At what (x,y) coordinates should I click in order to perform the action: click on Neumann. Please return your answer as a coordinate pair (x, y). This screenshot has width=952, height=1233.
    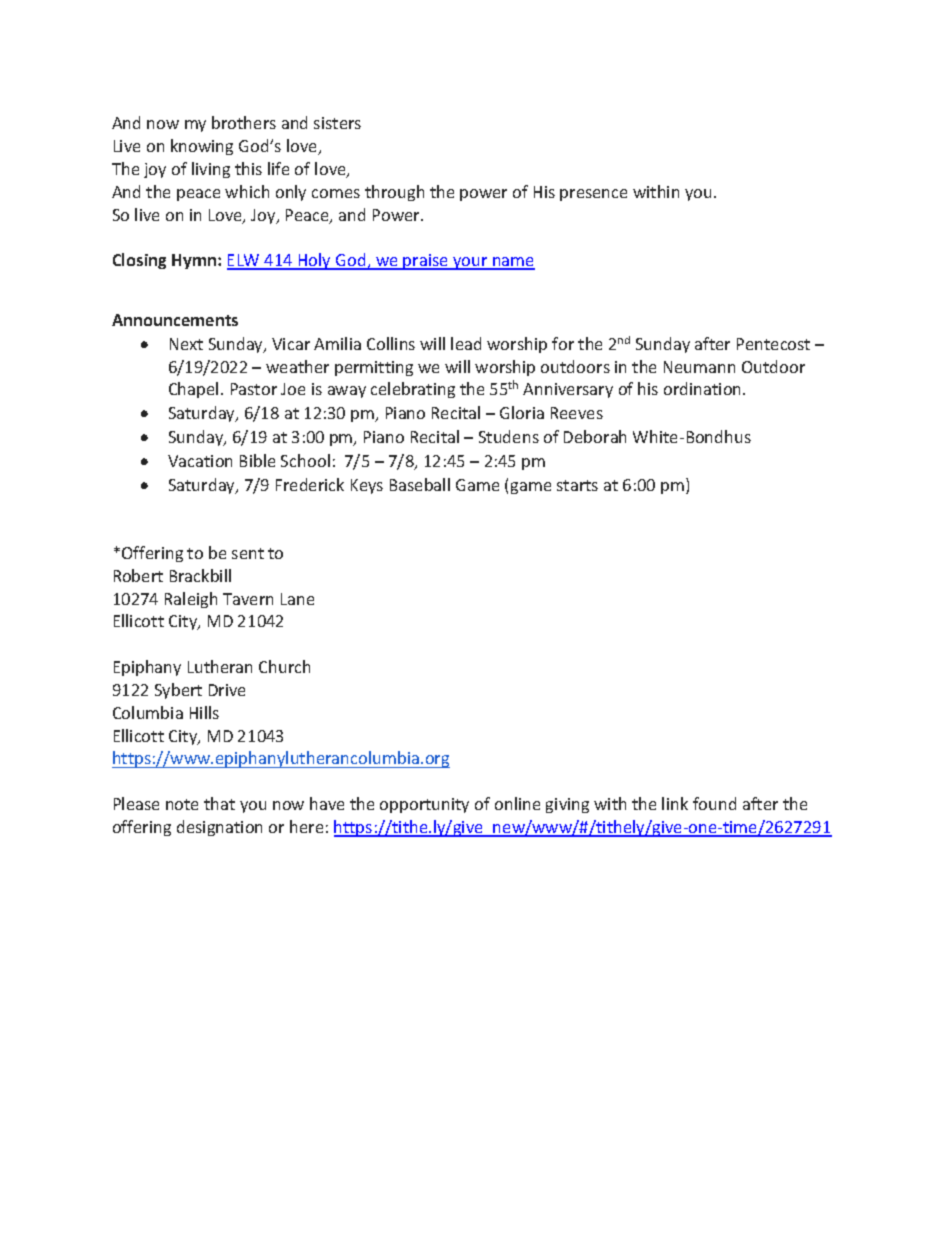
    Looking at the image, I should click on (699, 367).
